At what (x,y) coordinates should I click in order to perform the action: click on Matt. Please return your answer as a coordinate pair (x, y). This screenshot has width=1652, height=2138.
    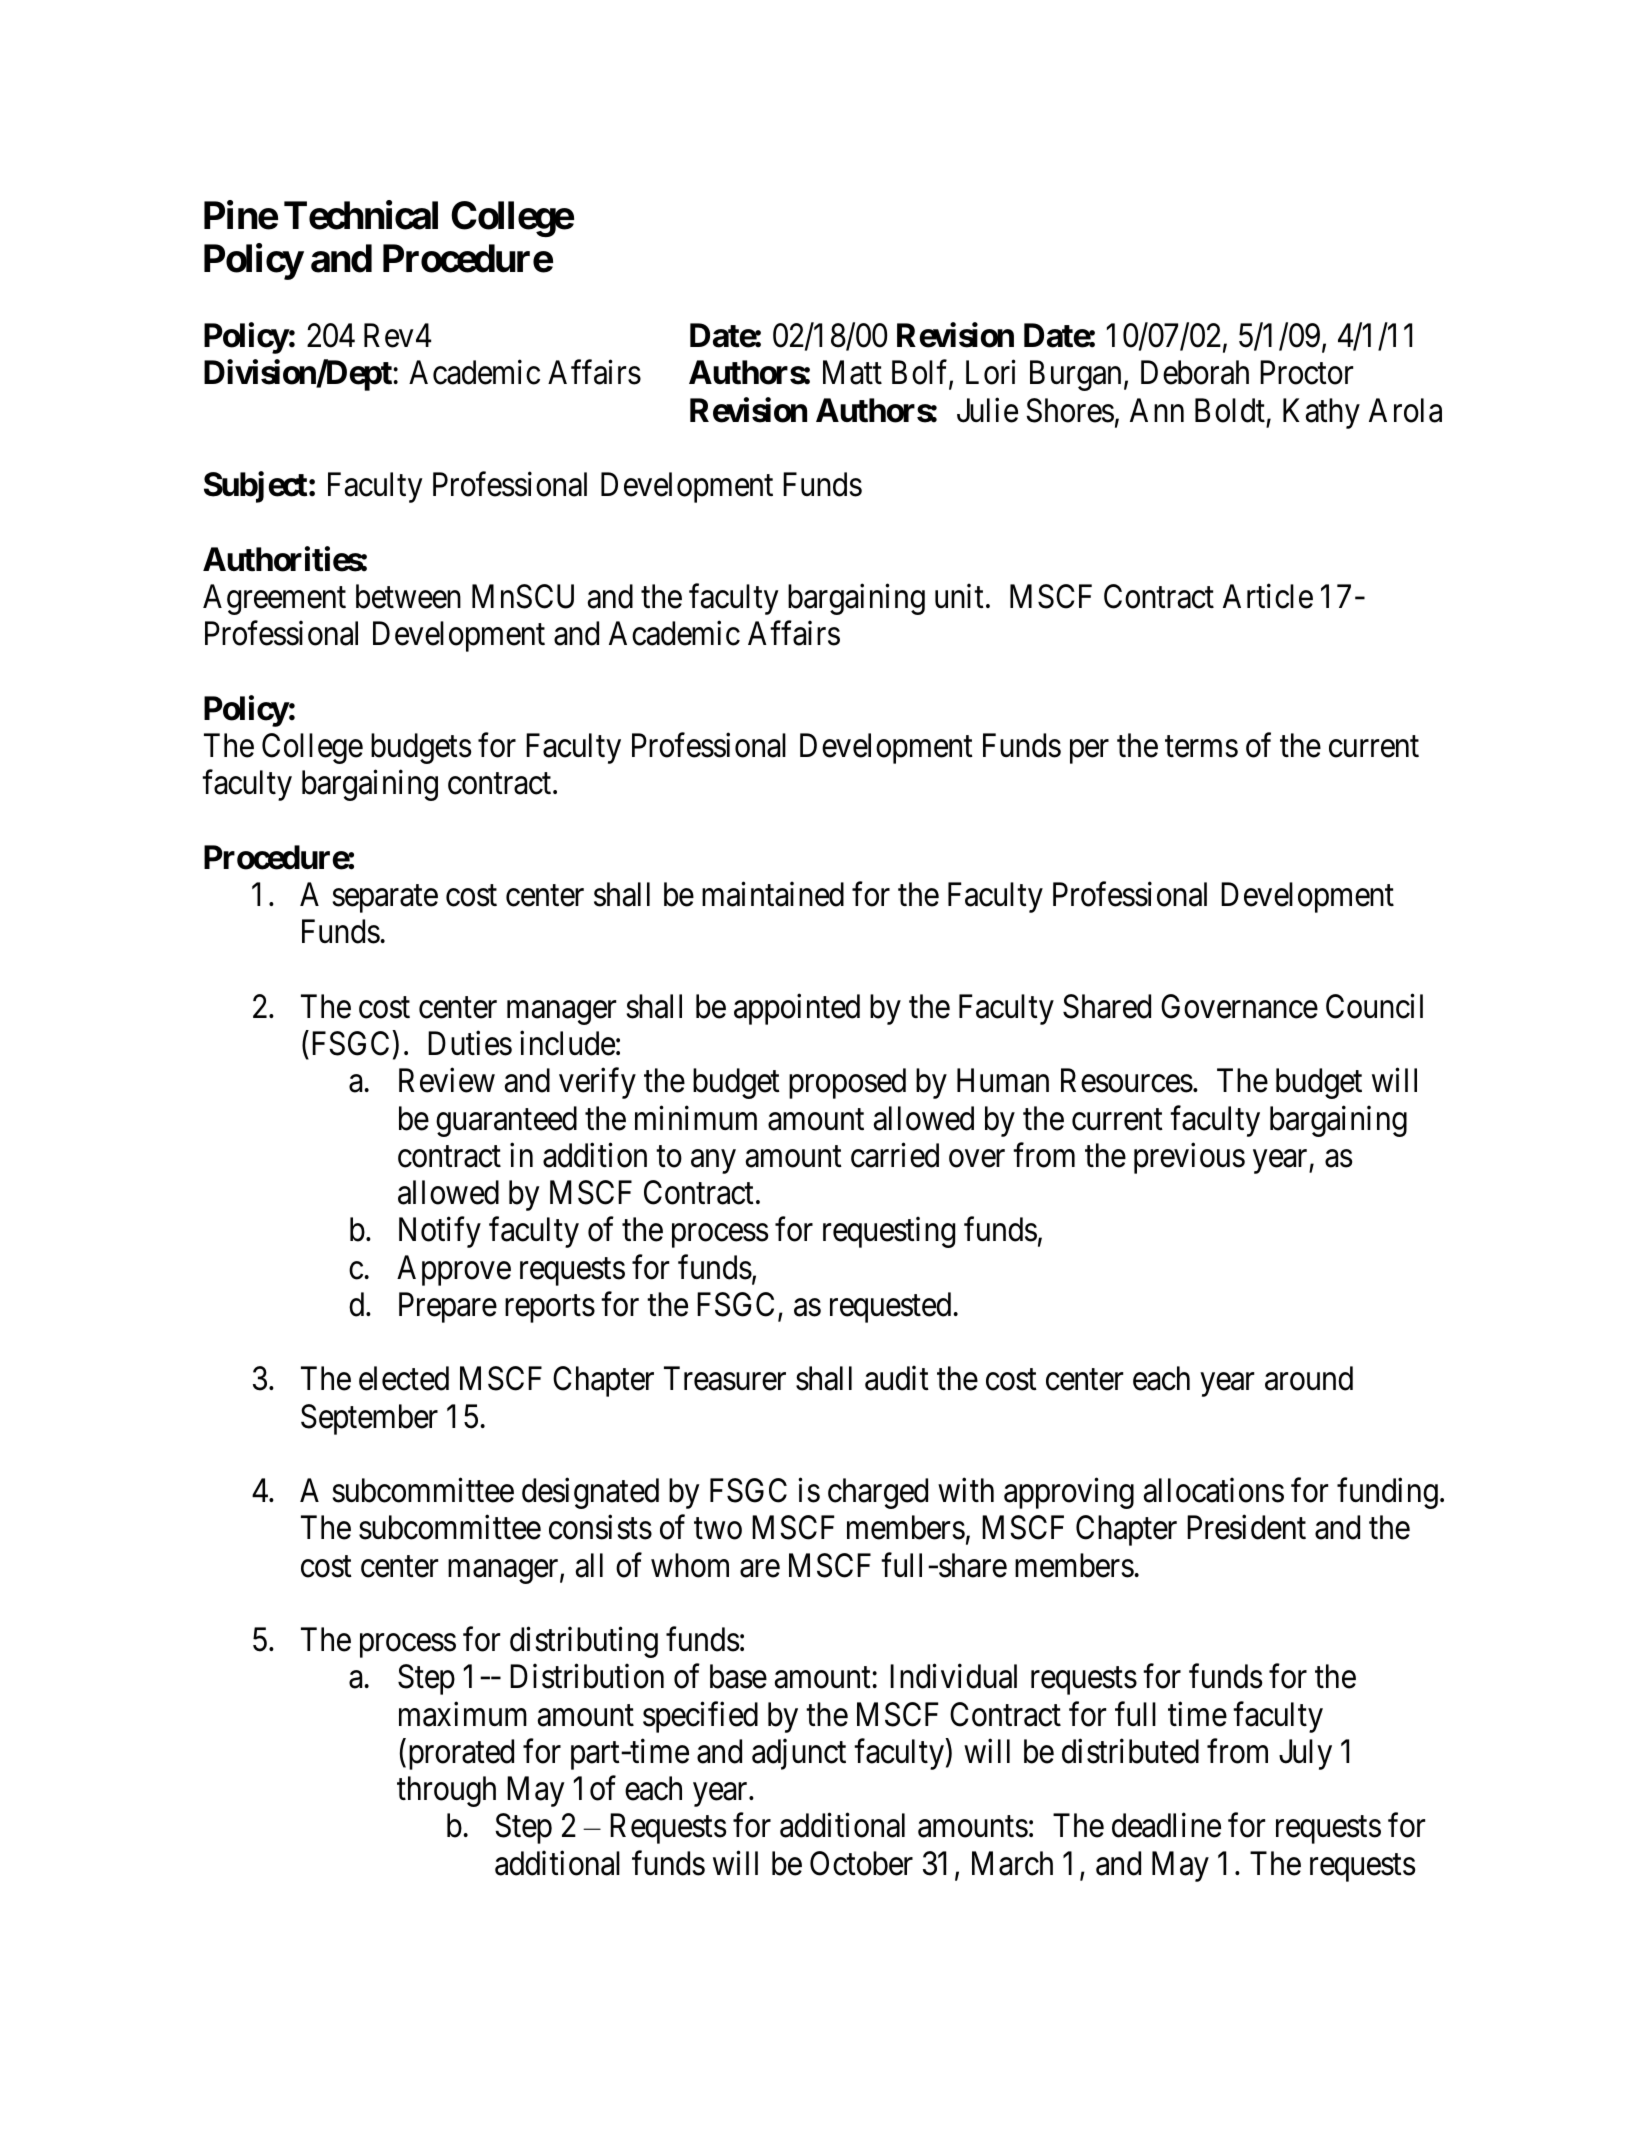
    Looking at the image, I should click on (852, 373).
